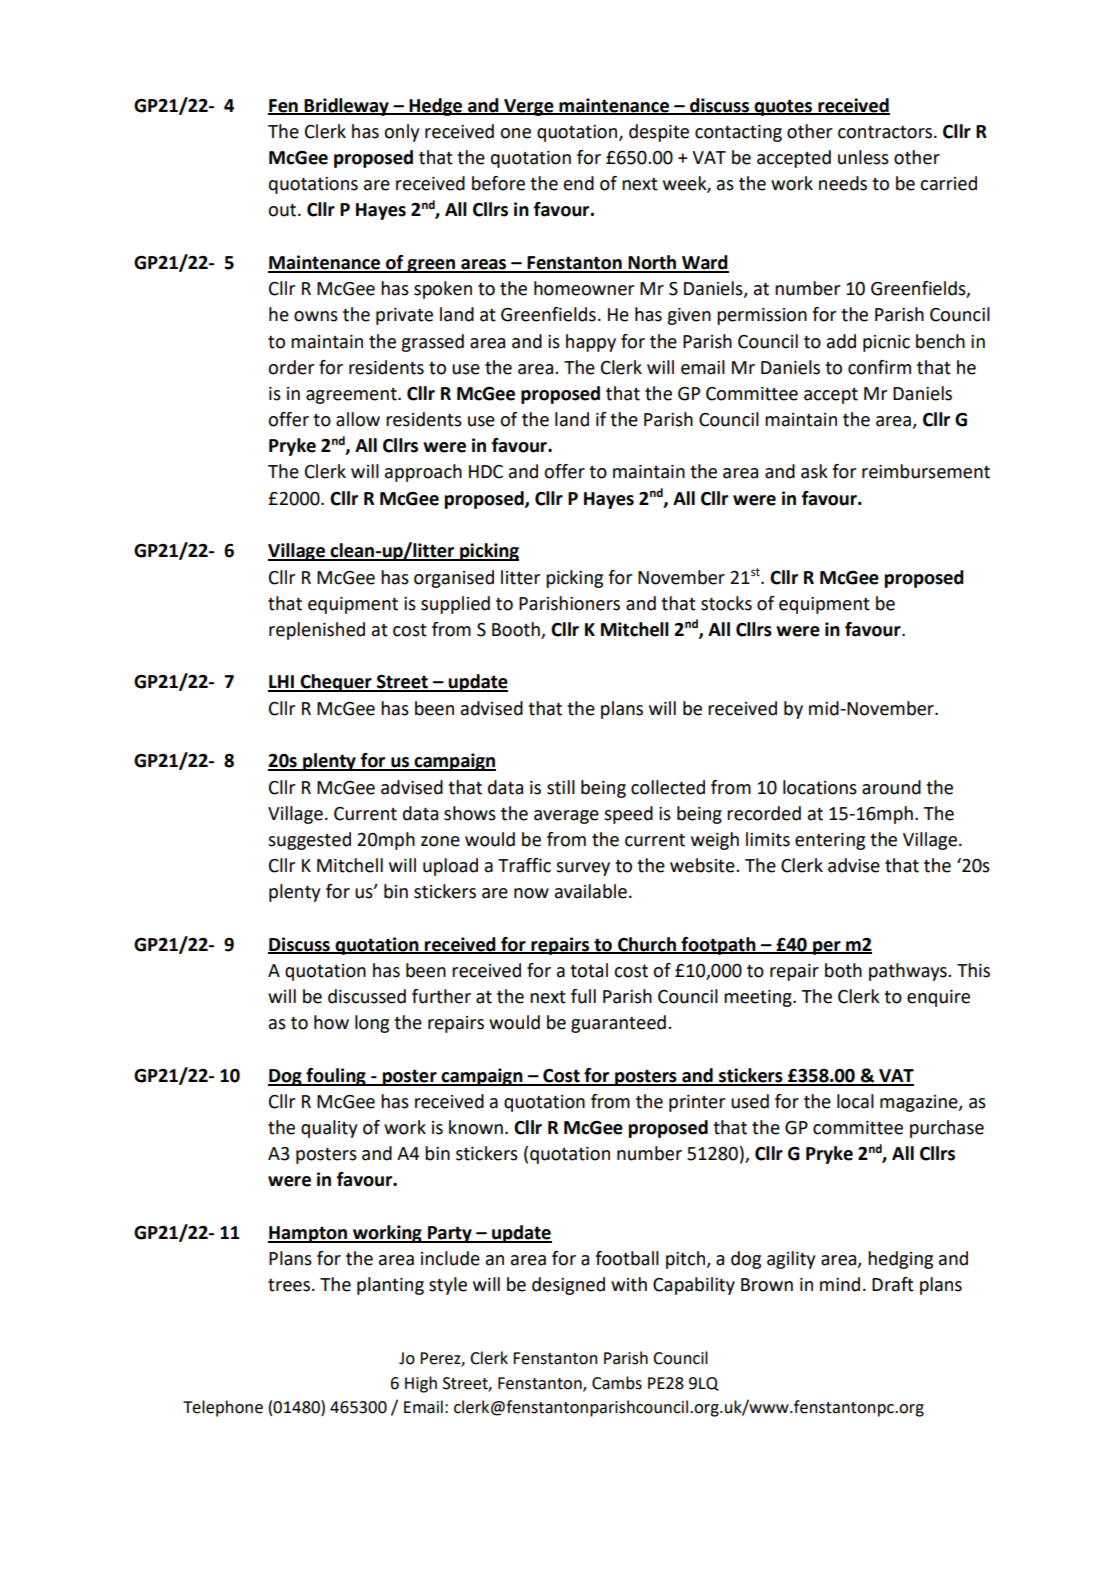  Describe the element at coordinates (926, 471) in the image. I see `reimbursement` at that location.
